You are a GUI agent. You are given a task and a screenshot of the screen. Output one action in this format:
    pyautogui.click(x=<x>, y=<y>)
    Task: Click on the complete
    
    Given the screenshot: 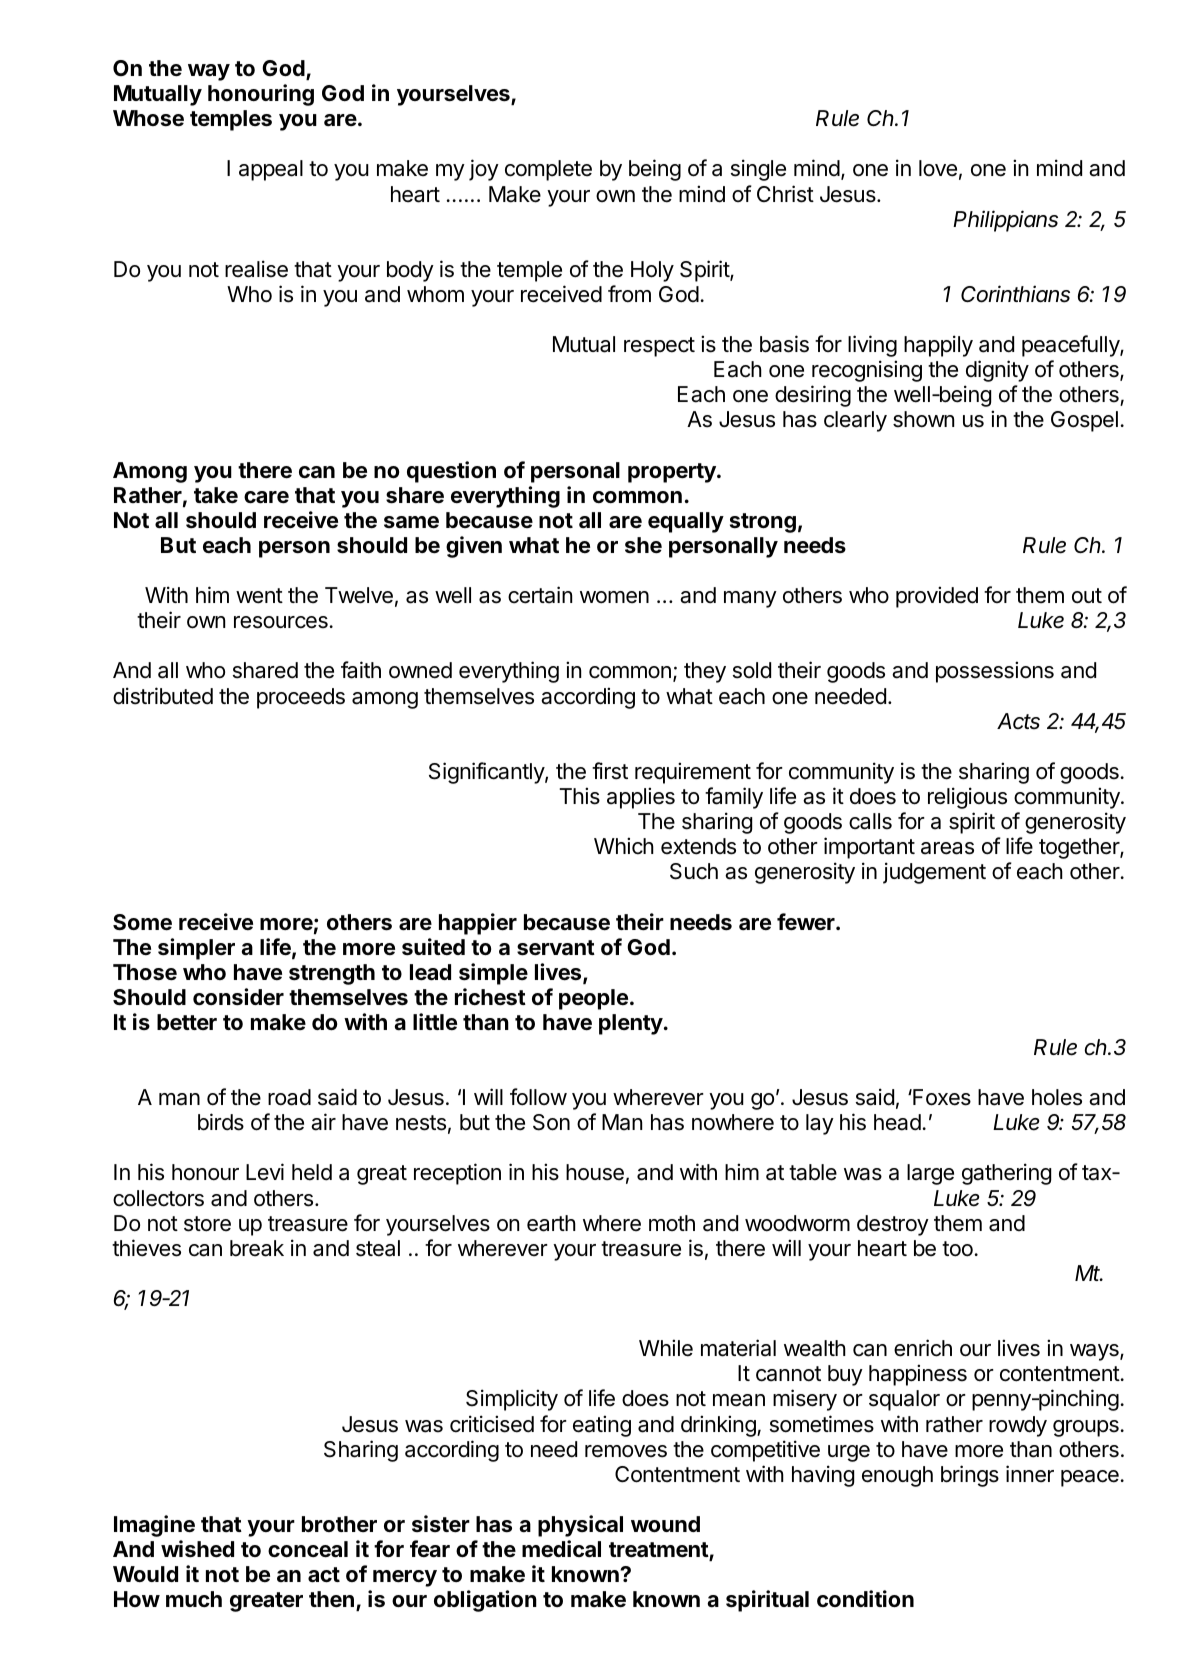 What is the action you would take?
    pyautogui.click(x=548, y=170)
